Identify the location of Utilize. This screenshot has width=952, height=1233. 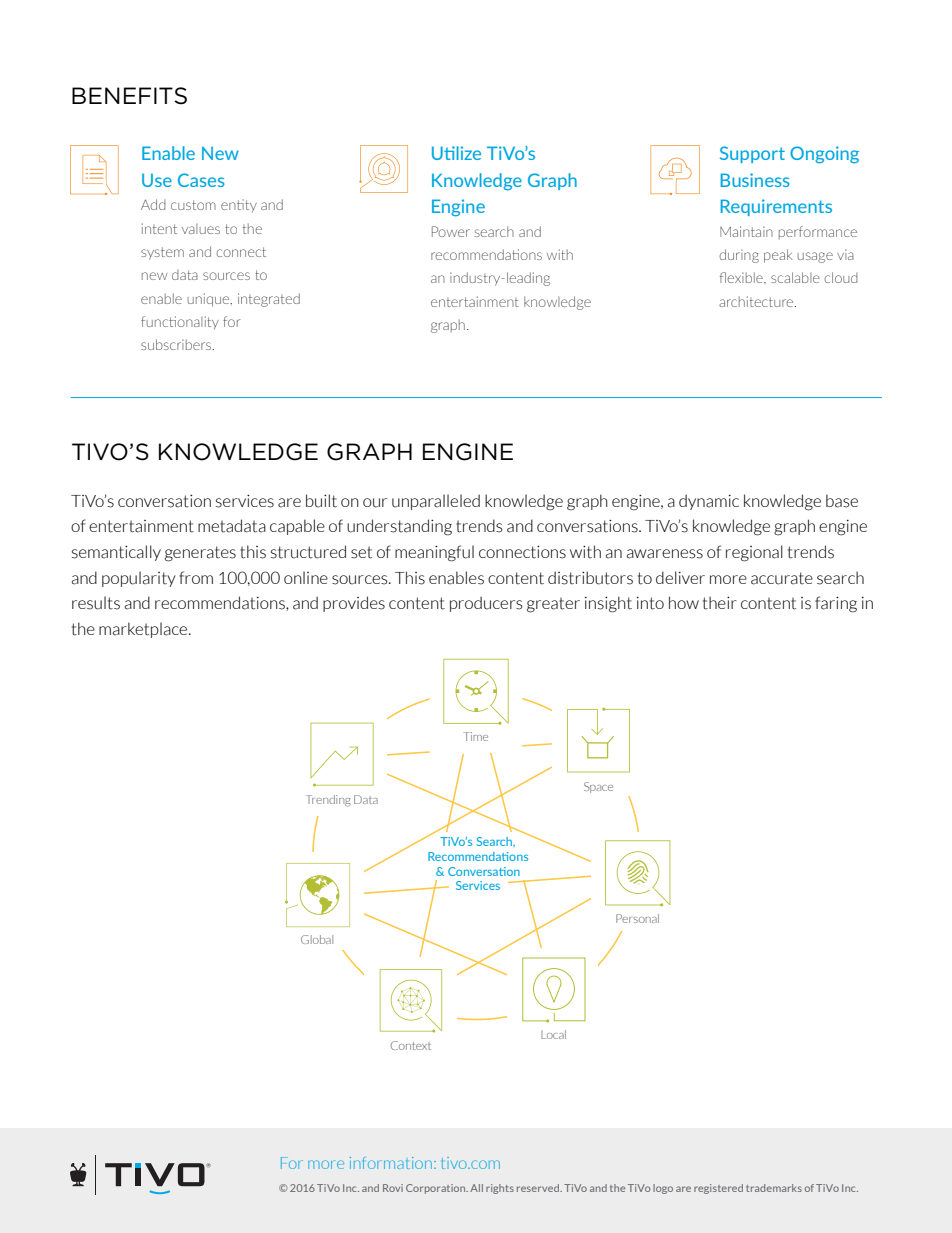
(456, 153).
